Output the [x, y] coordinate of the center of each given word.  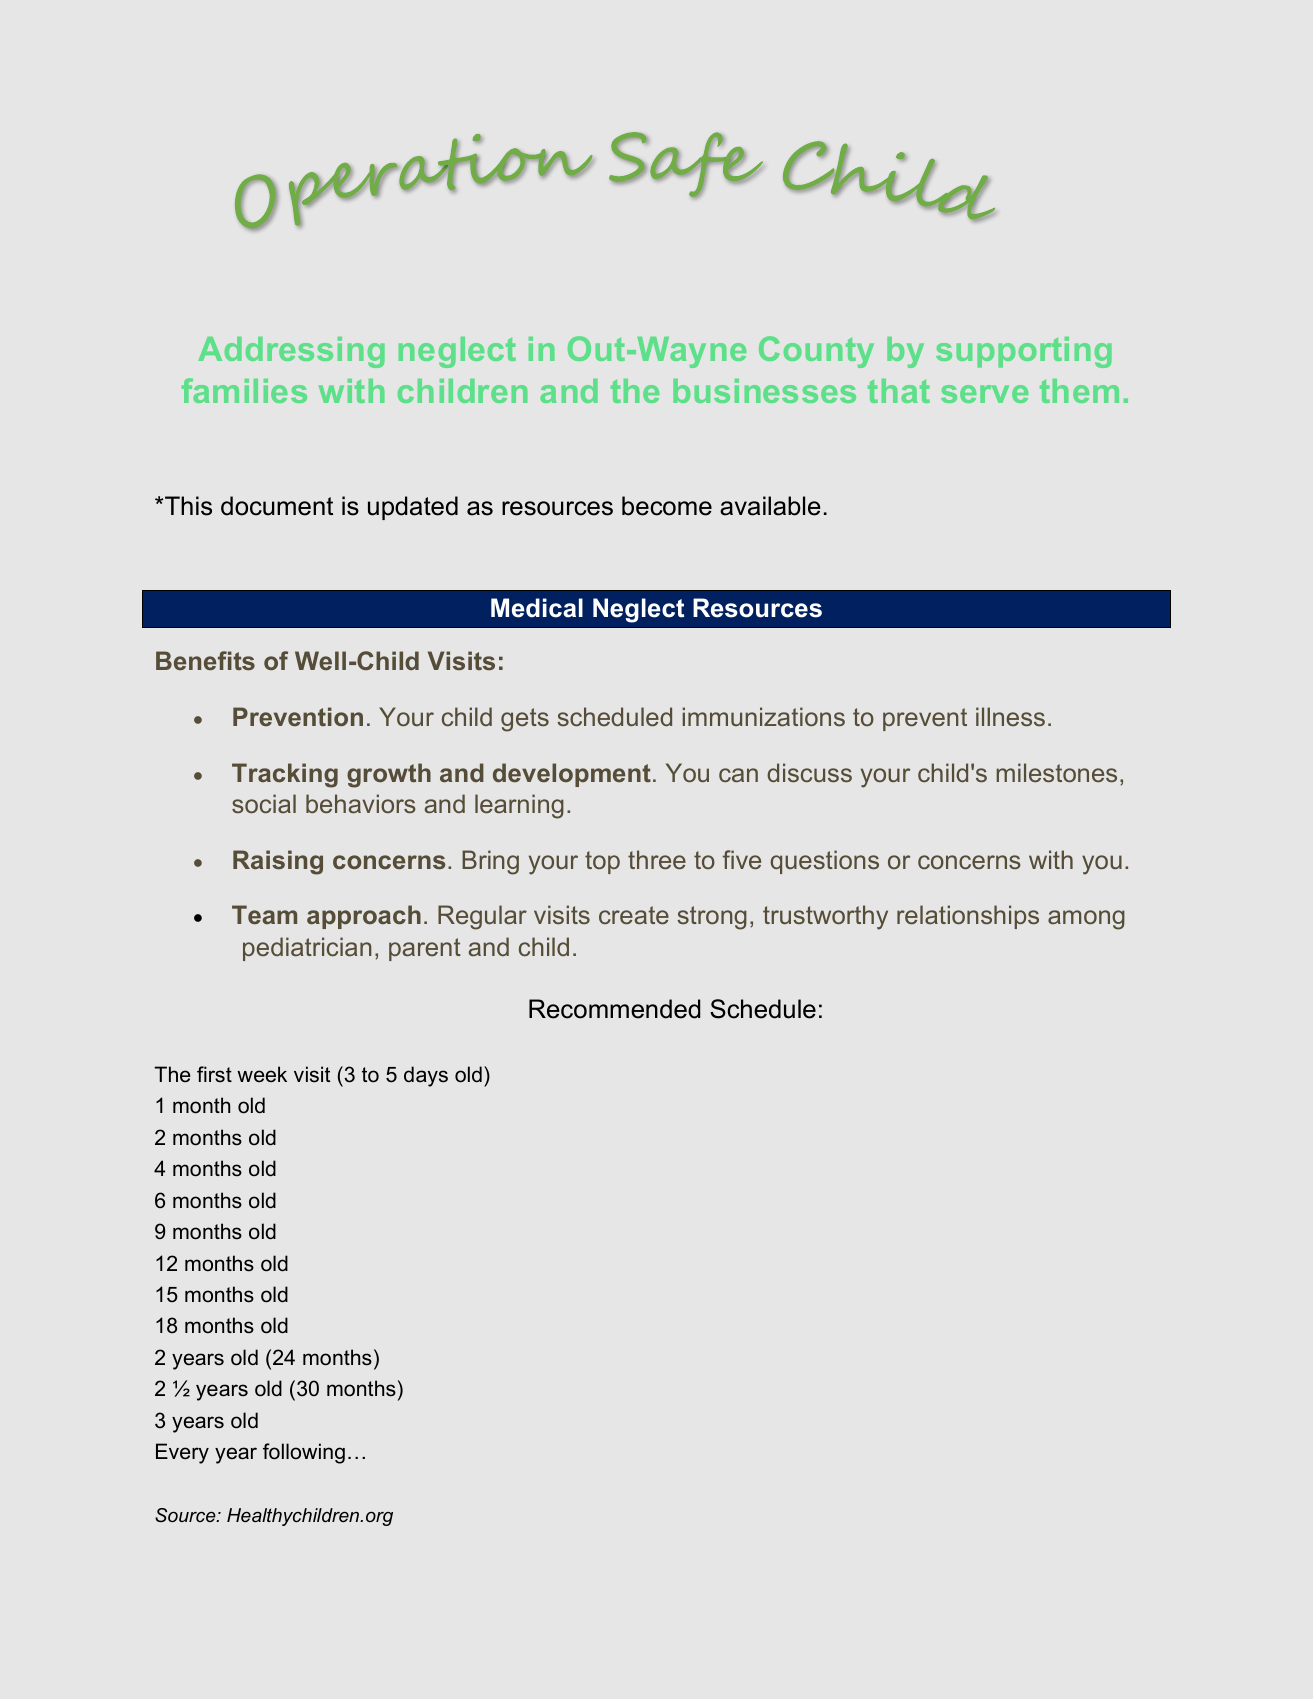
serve [985, 394]
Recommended [614, 1009]
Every [182, 1453]
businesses [764, 391]
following [304, 1453]
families [244, 390]
